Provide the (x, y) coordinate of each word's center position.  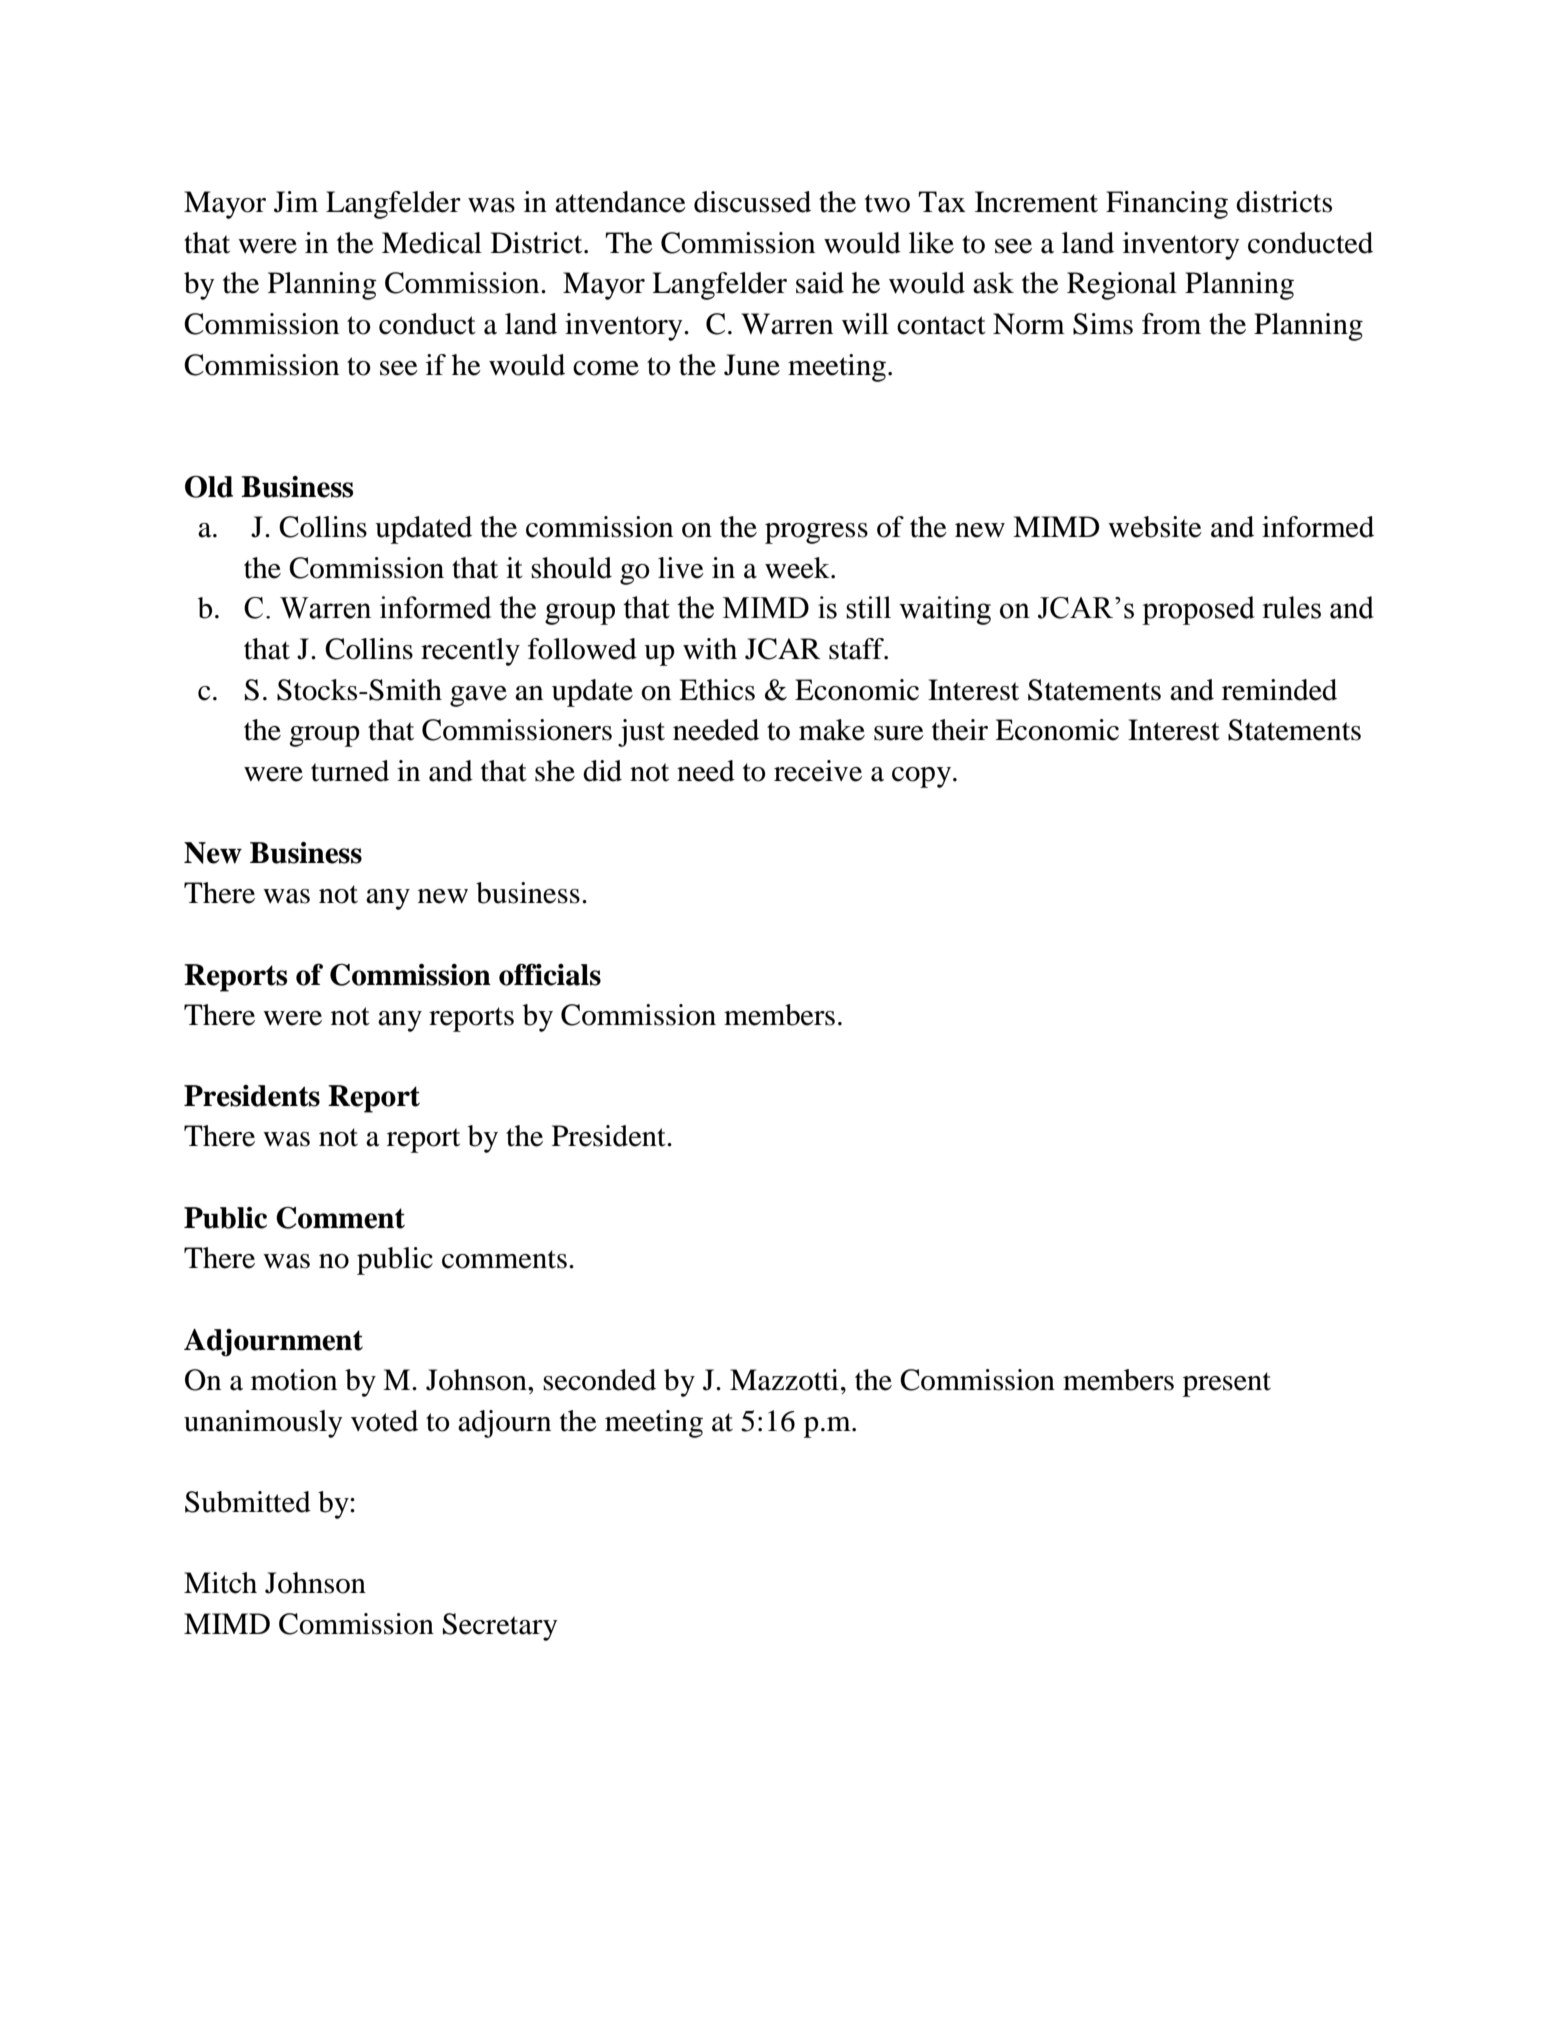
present (1227, 1384)
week (798, 568)
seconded (599, 1380)
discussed (752, 202)
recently (470, 652)
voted (384, 1421)
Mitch (220, 1583)
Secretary (500, 1627)
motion (294, 1380)
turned (350, 771)
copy (921, 777)
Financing (1167, 205)
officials (550, 974)
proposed (1198, 610)
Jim (296, 202)
